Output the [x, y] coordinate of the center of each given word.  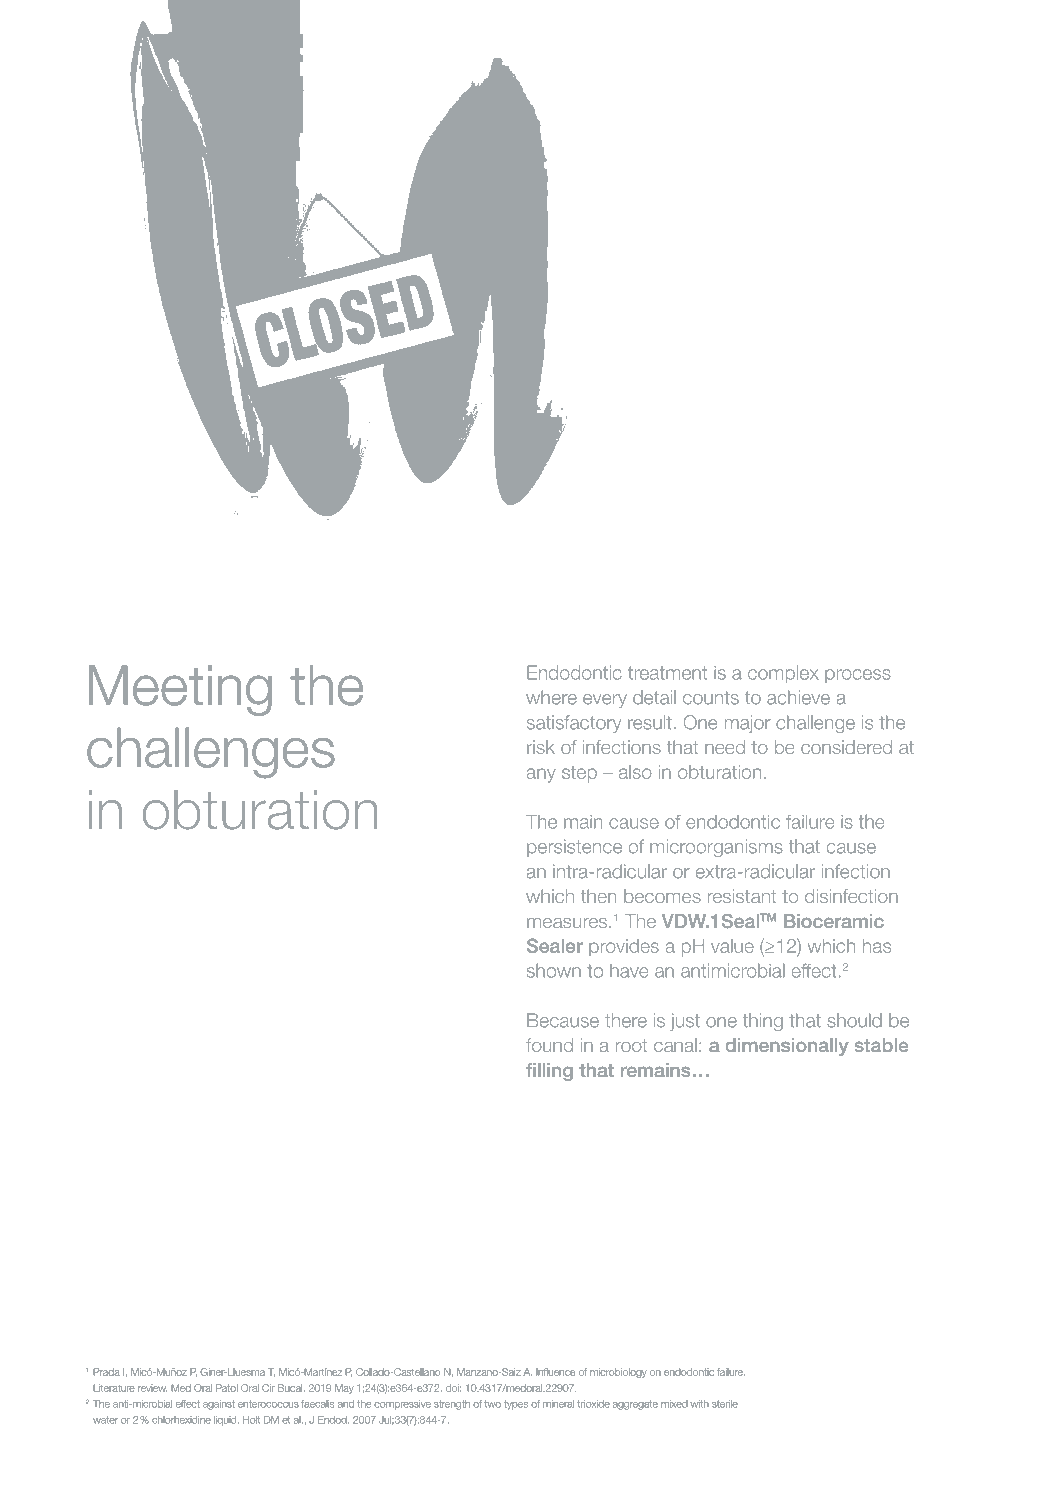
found [549, 1045]
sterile [724, 1404]
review [152, 1389]
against [218, 1405]
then [598, 896]
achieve [798, 697]
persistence [574, 848]
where [551, 697]
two [493, 1404]
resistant [742, 896]
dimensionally [787, 1047]
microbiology [618, 1373]
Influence [555, 1372]
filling [549, 1072]
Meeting [180, 690]
